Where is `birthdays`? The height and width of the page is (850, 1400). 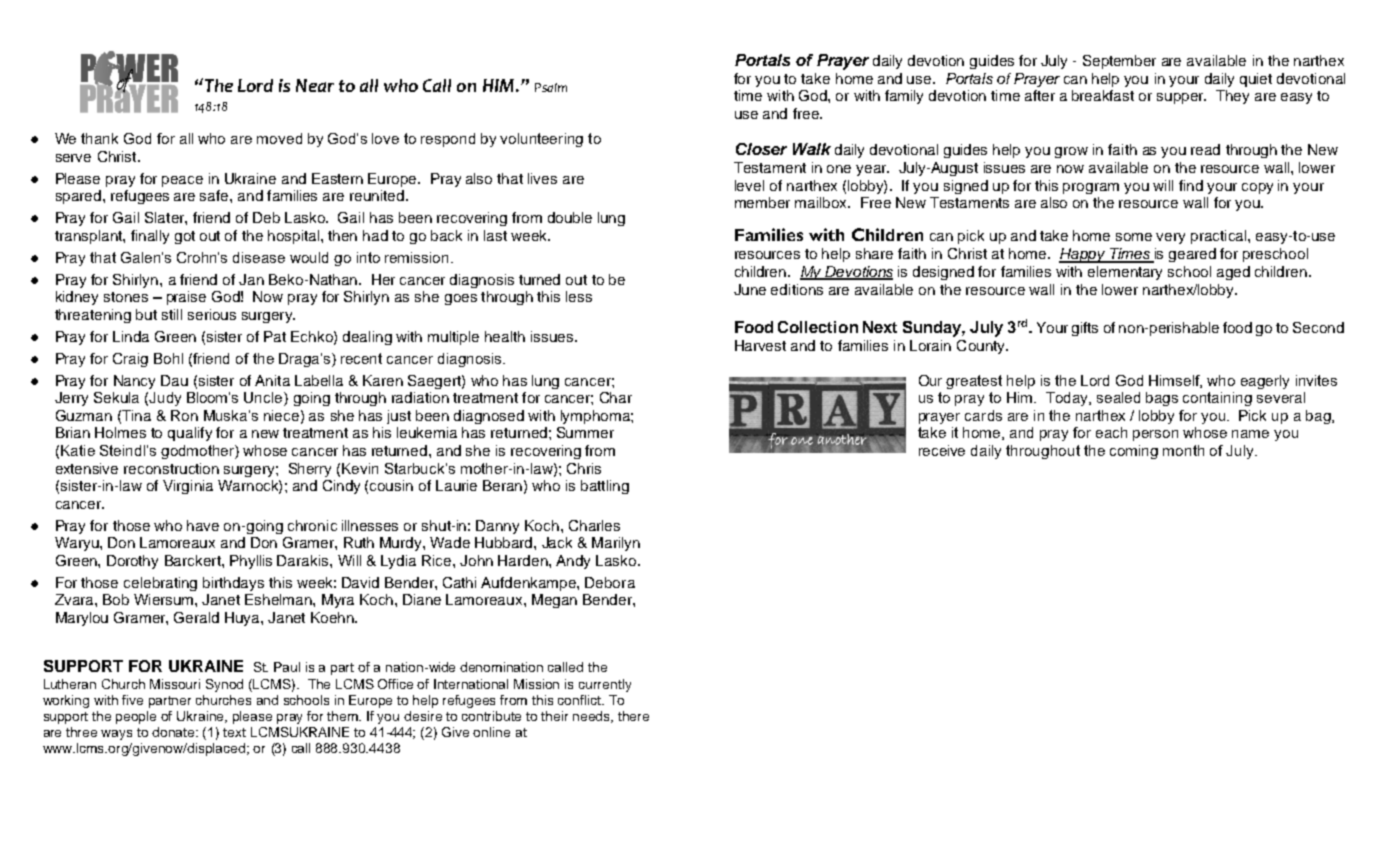 birthdays is located at coordinates (233, 584).
